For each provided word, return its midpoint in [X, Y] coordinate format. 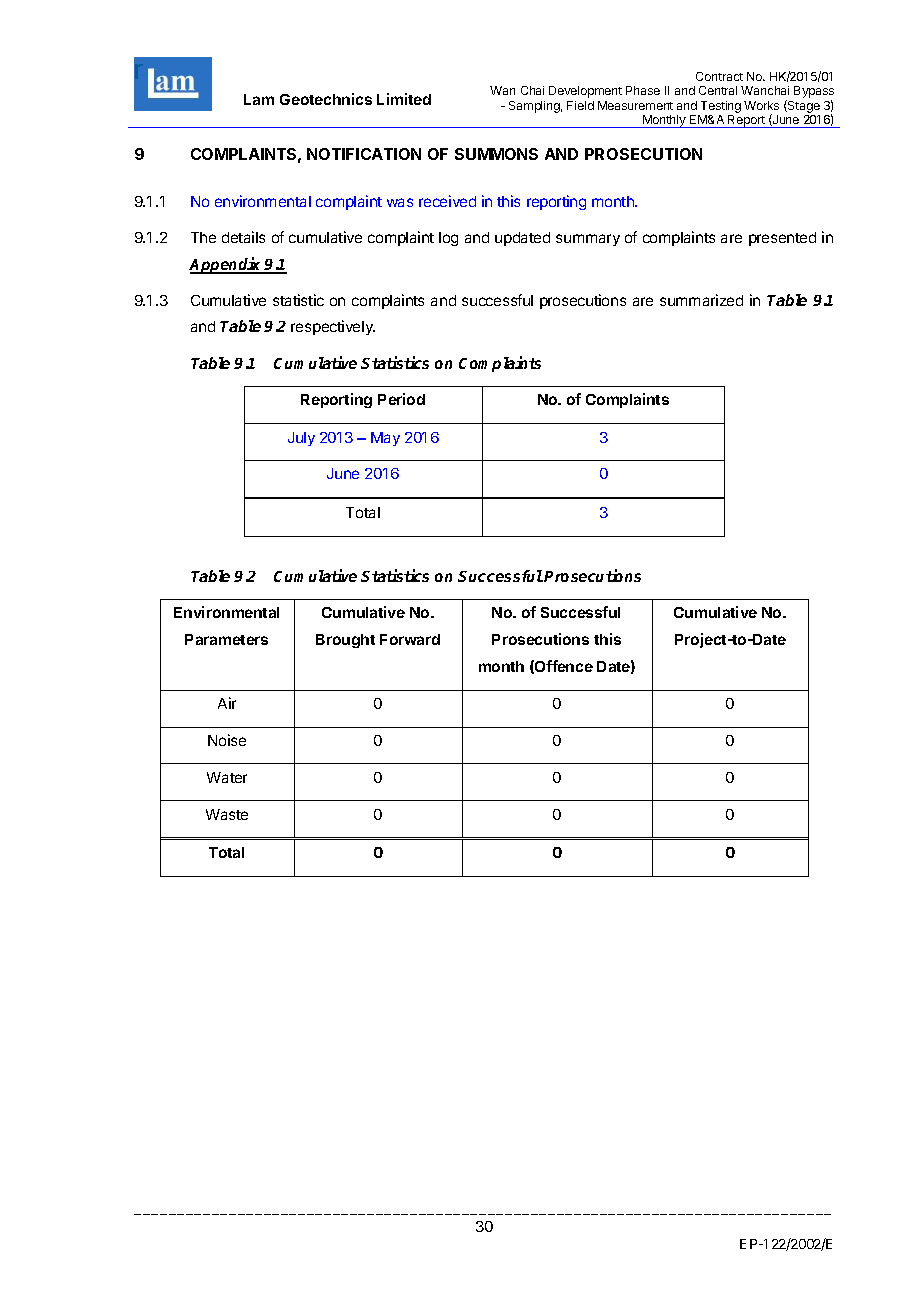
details [243, 237]
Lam [259, 99]
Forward [410, 639]
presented [782, 239]
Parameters [226, 639]
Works [761, 105]
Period [401, 399]
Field [580, 105]
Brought [345, 641]
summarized [701, 300]
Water [227, 777]
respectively [333, 327]
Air [227, 703]
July [301, 439]
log [448, 239]
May [385, 439]
